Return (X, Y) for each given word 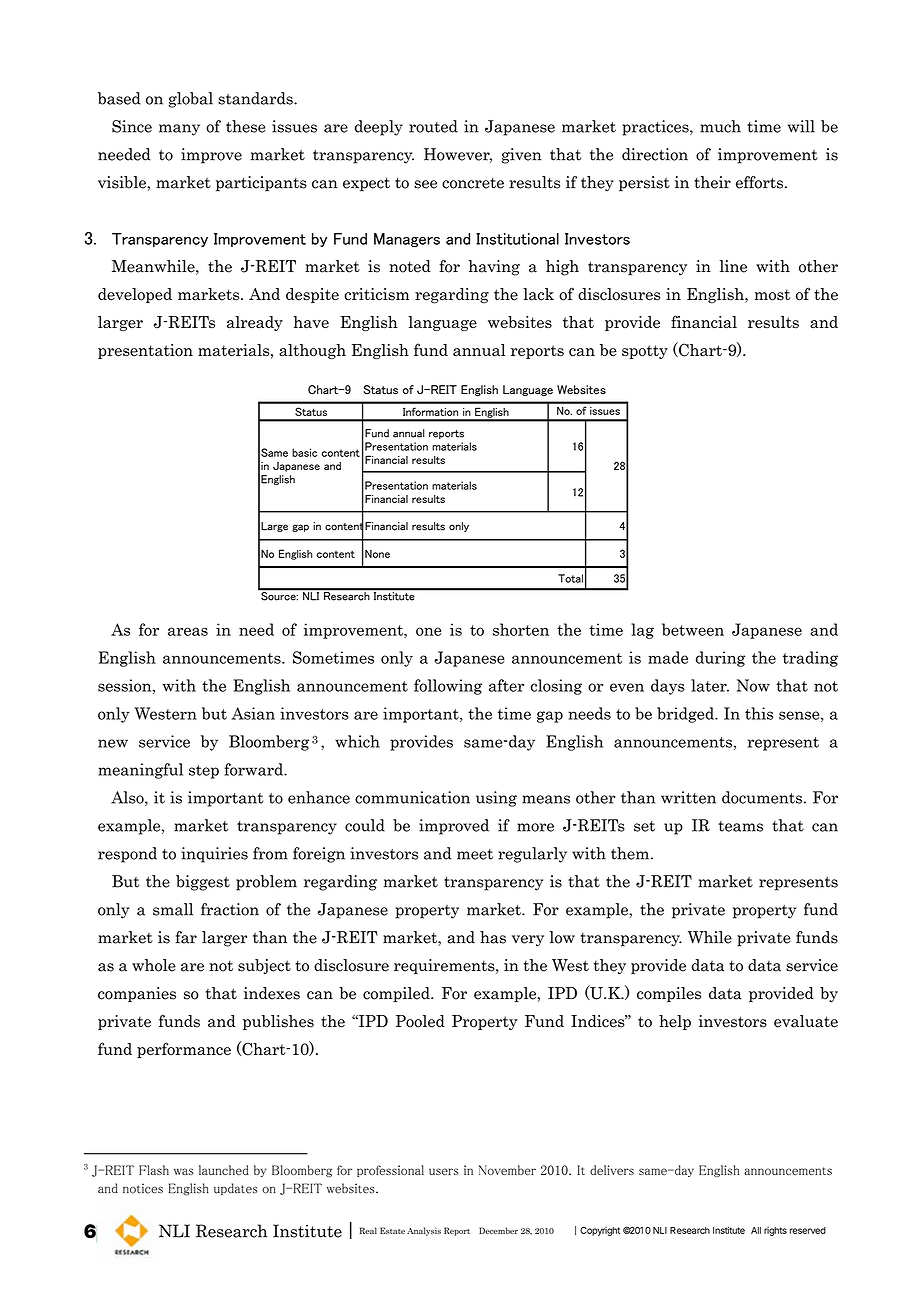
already (255, 323)
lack (538, 294)
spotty (645, 352)
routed (433, 126)
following (448, 687)
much (720, 126)
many (179, 130)
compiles (669, 994)
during (720, 659)
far (186, 937)
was (184, 1171)
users (444, 1171)
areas (188, 631)
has (493, 937)
